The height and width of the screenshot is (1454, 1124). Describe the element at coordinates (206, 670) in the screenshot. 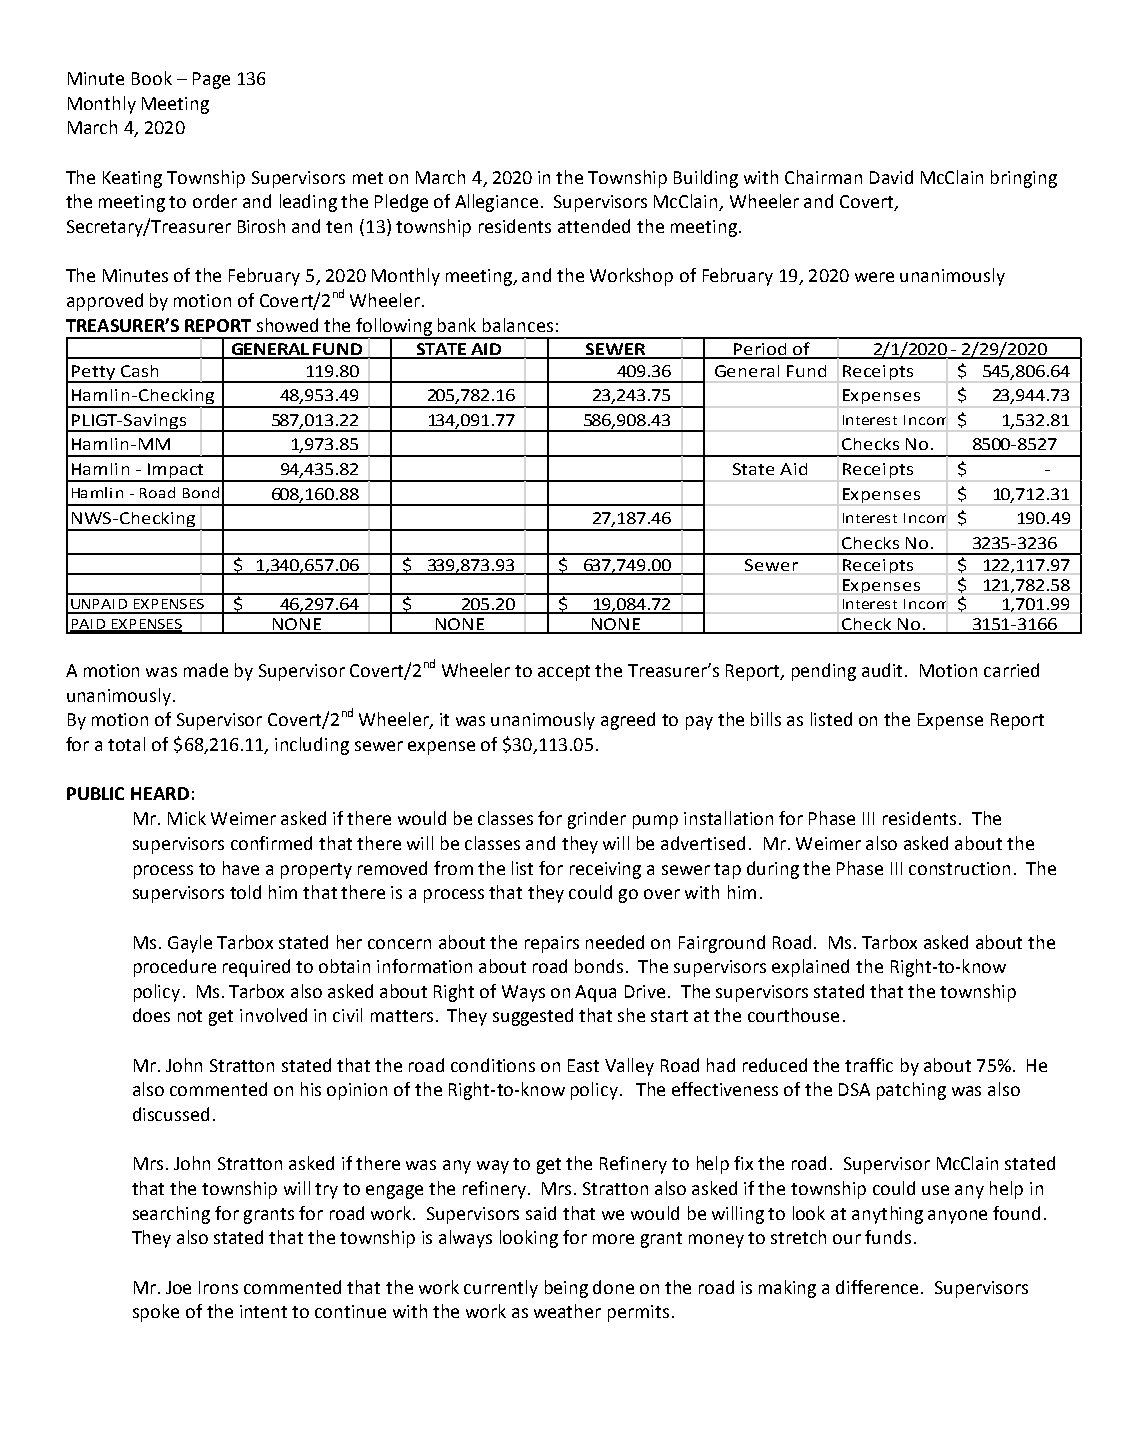

I see `made` at that location.
